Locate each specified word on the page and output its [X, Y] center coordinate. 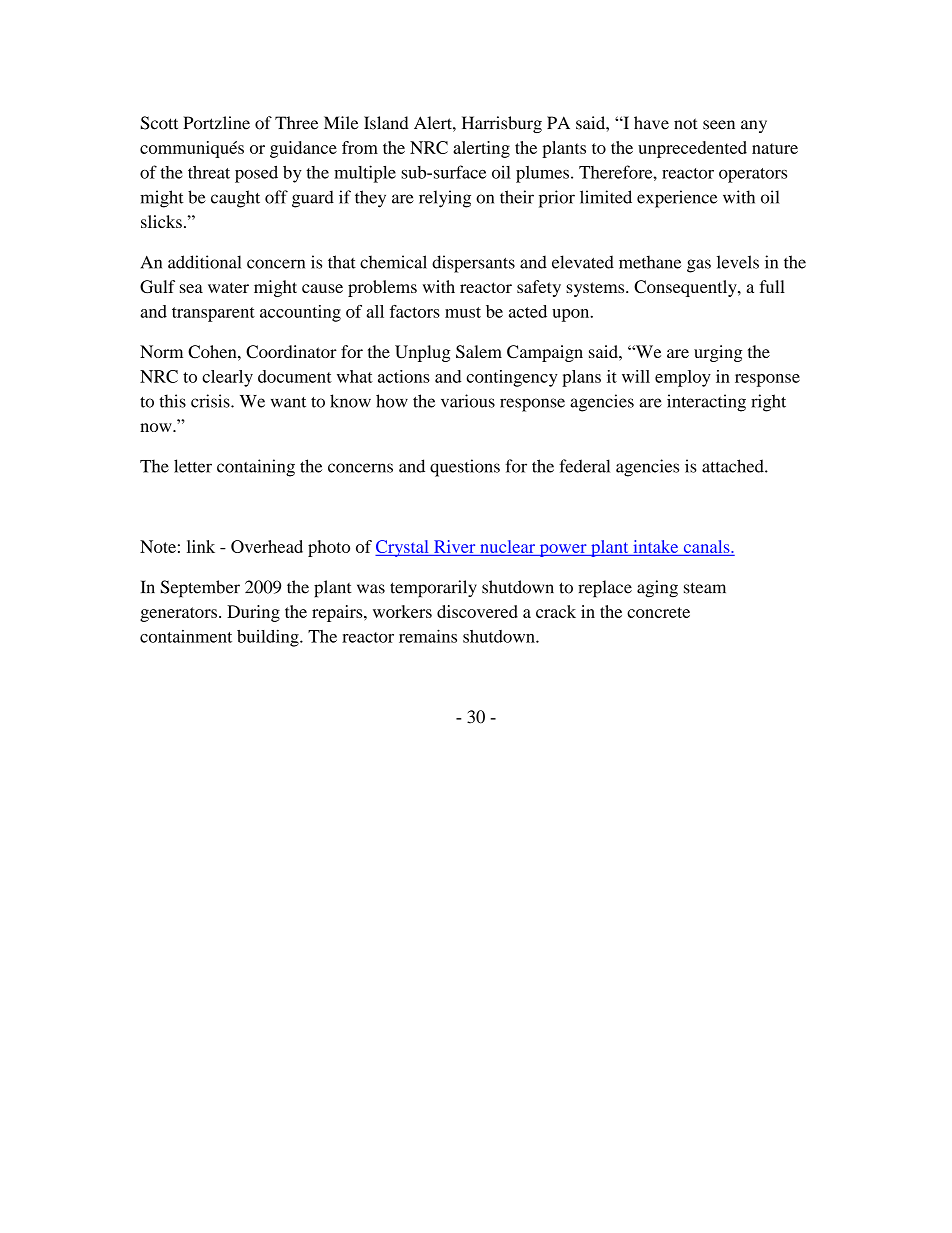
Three [296, 123]
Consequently [686, 288]
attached [734, 466]
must [463, 312]
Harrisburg [502, 124]
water [228, 287]
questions [465, 468]
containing [256, 468]
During [253, 613]
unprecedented [692, 149]
